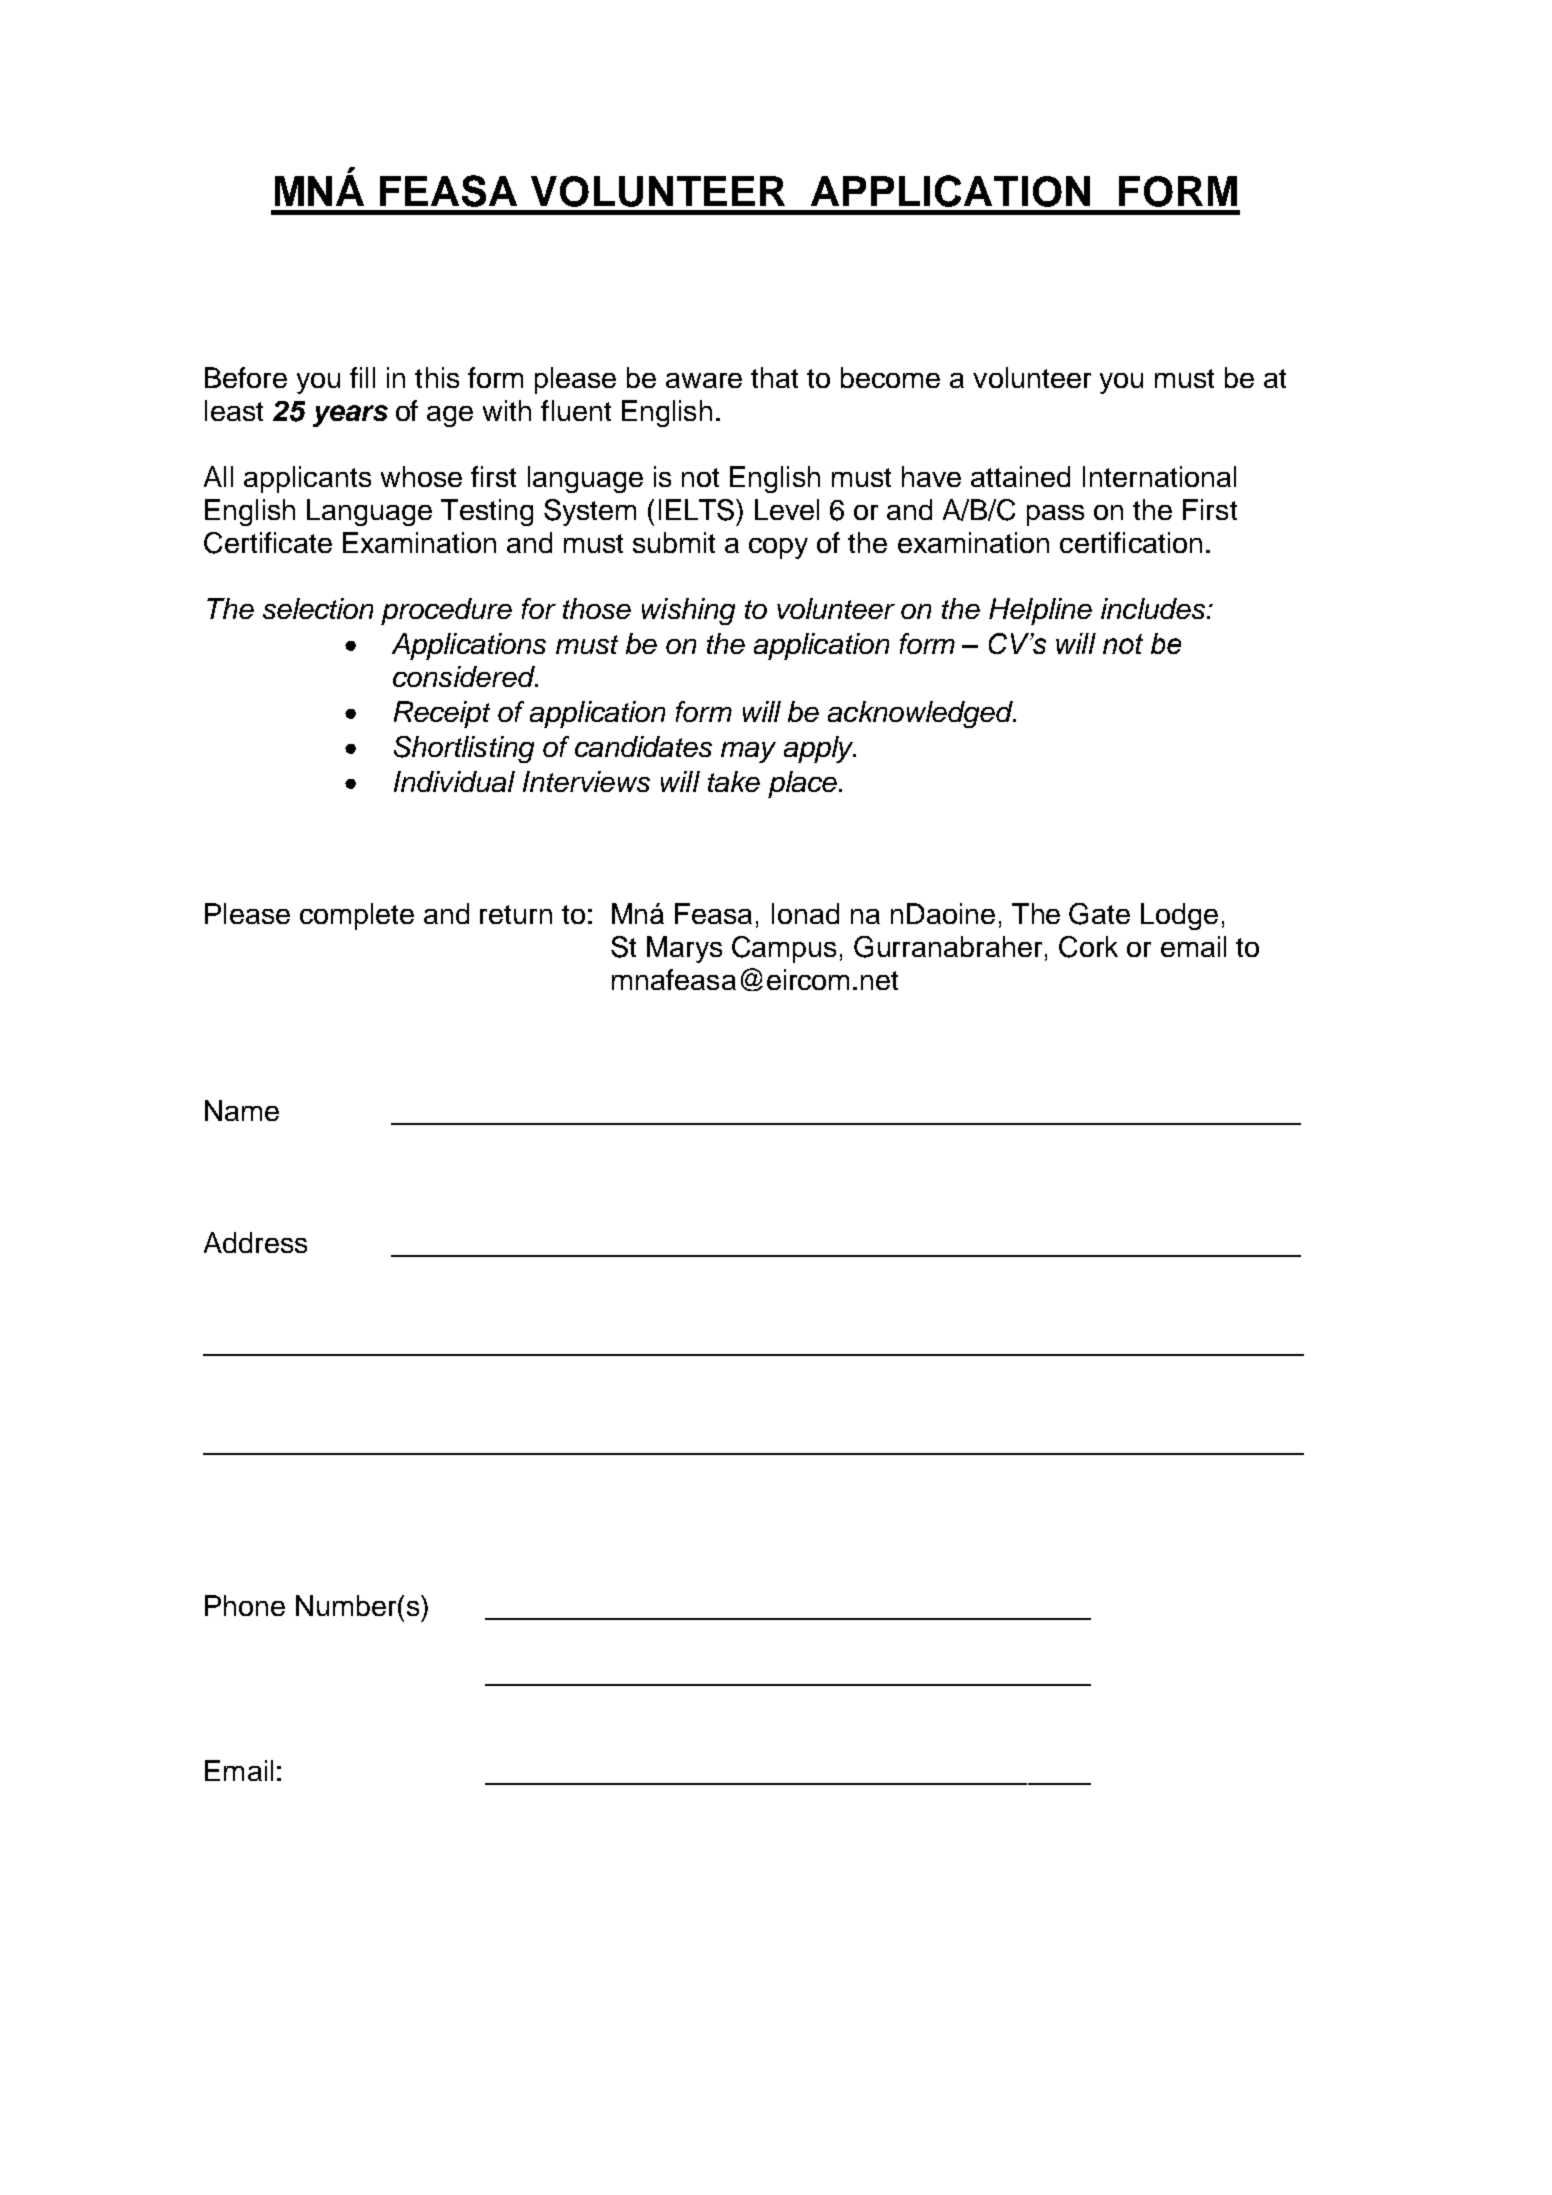 This screenshot has width=1552, height=2195. I want to click on Phone, so click(245, 1605).
